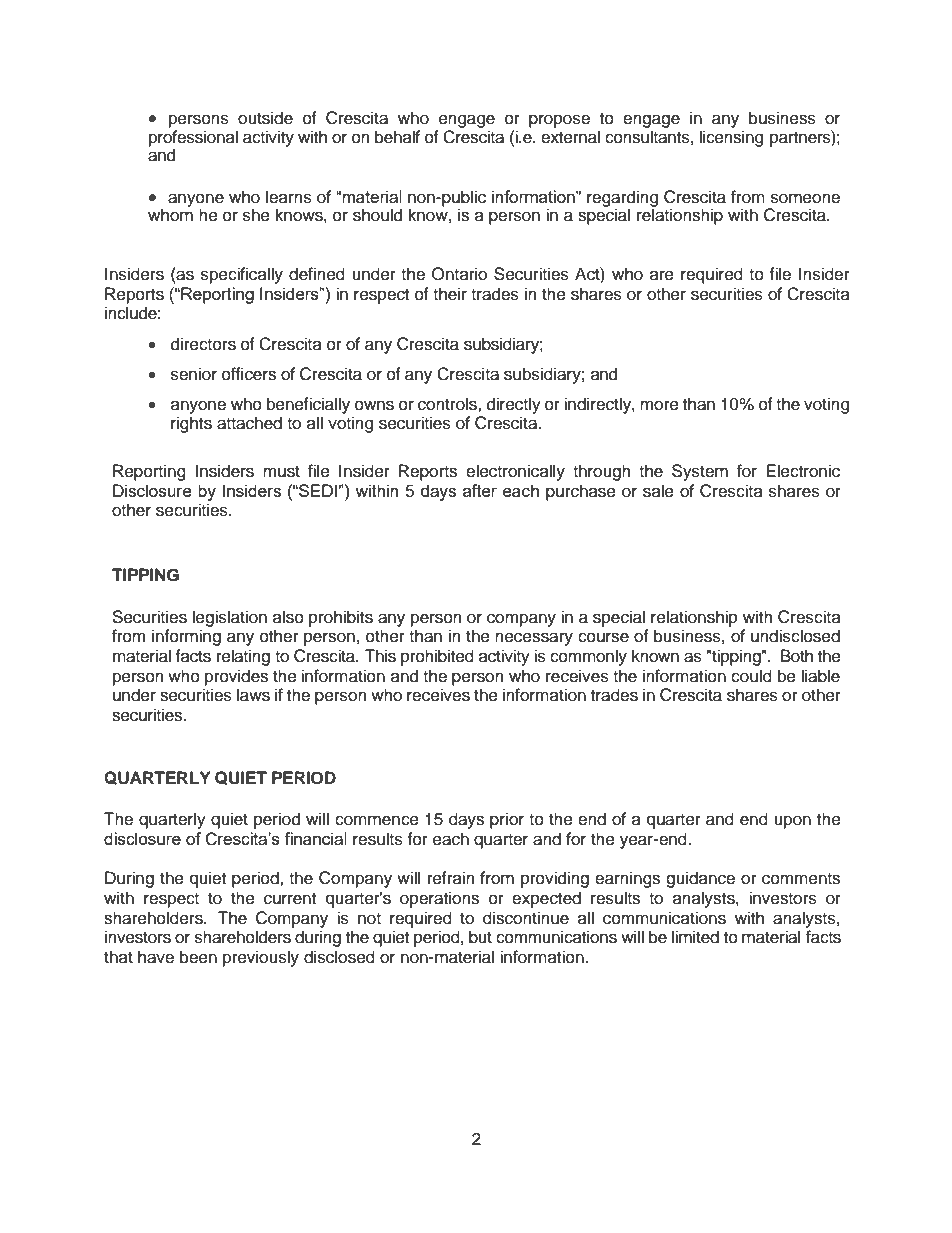 This document has width=952, height=1233. I want to click on after, so click(480, 490).
